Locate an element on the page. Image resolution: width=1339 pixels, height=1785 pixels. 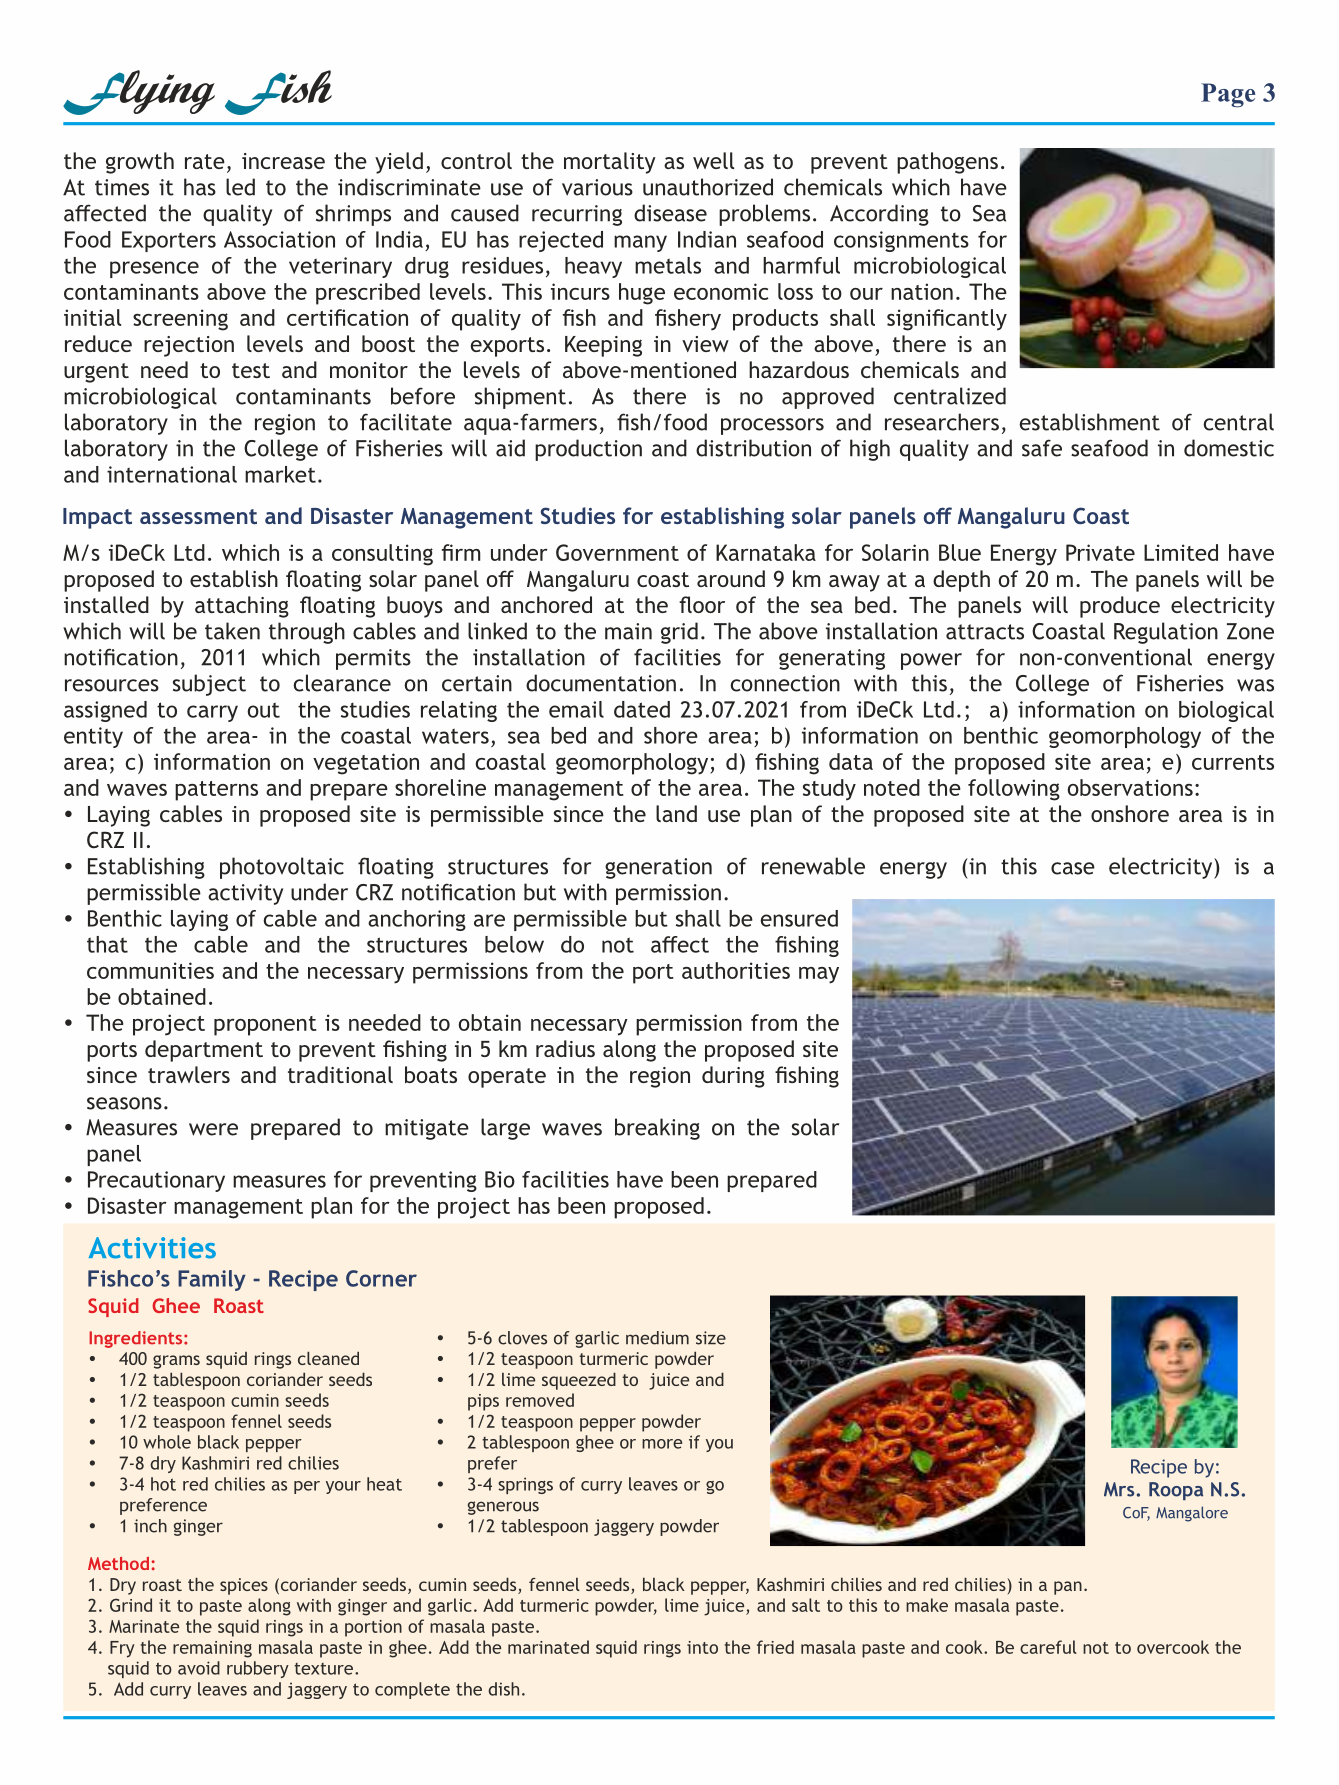
may is located at coordinates (819, 975).
